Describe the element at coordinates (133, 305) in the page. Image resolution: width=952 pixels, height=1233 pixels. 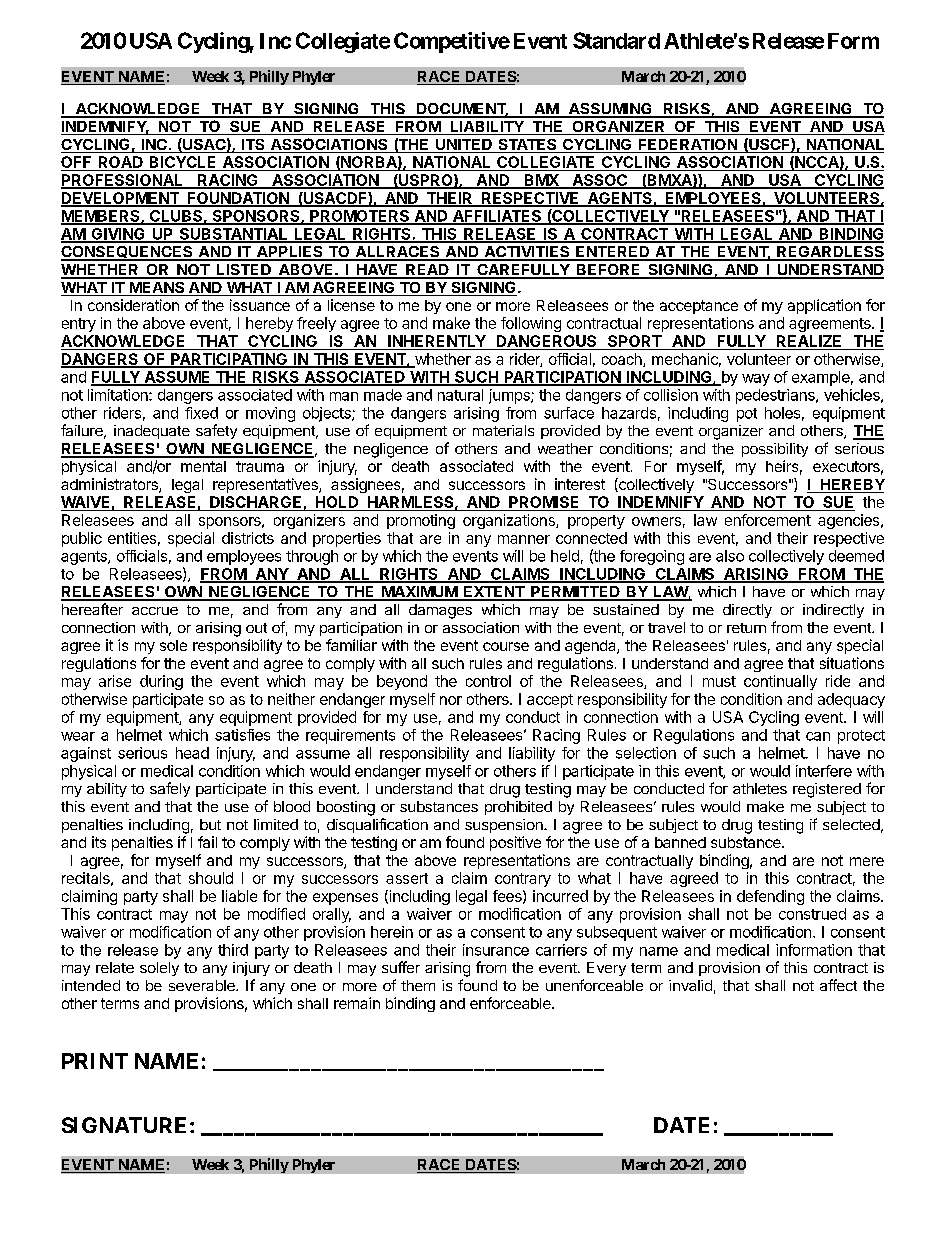
I see `consideration` at that location.
